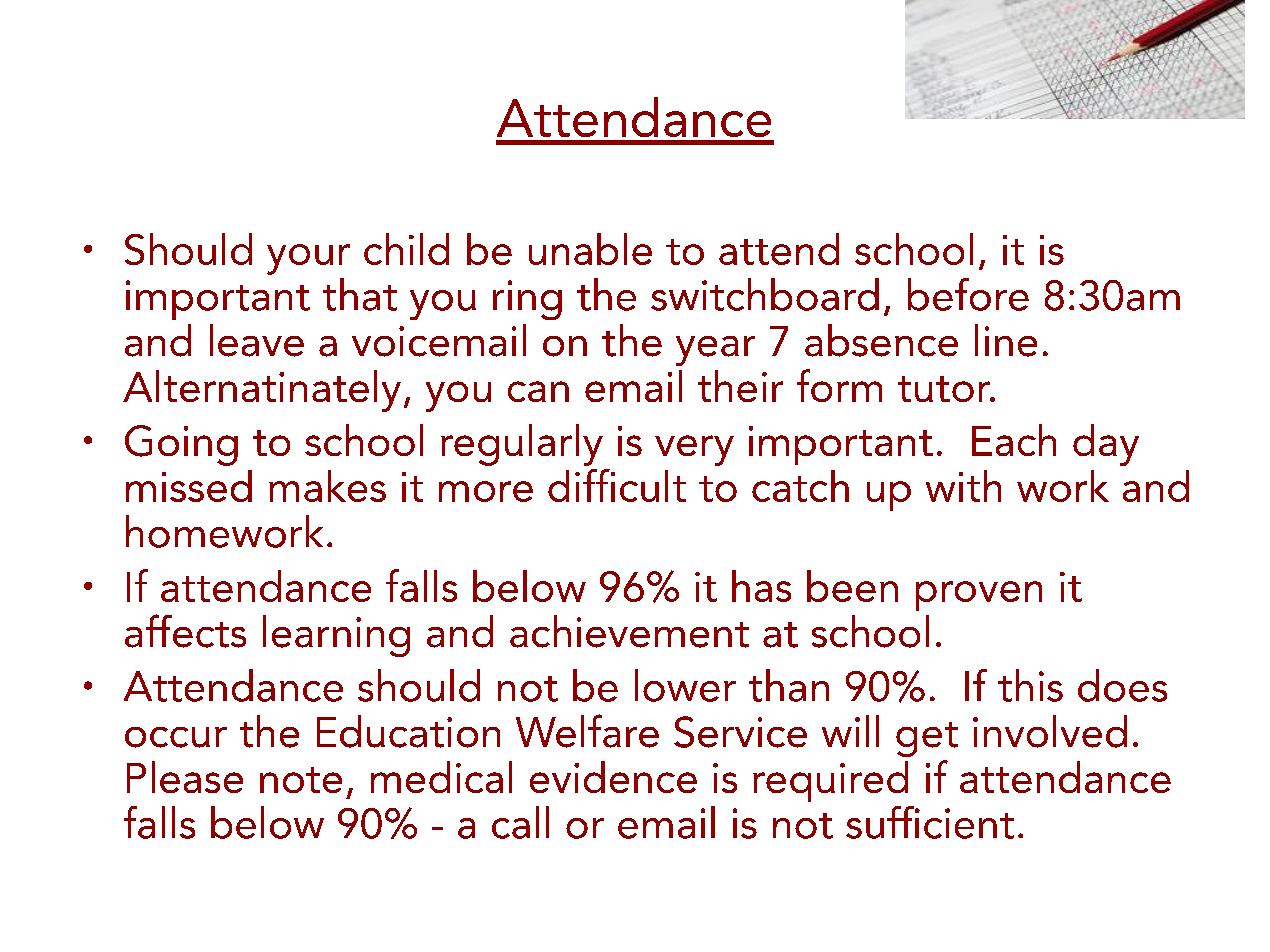 Image resolution: width=1270 pixels, height=952 pixels. Describe the element at coordinates (629, 631) in the document. I see `achievement` at that location.
